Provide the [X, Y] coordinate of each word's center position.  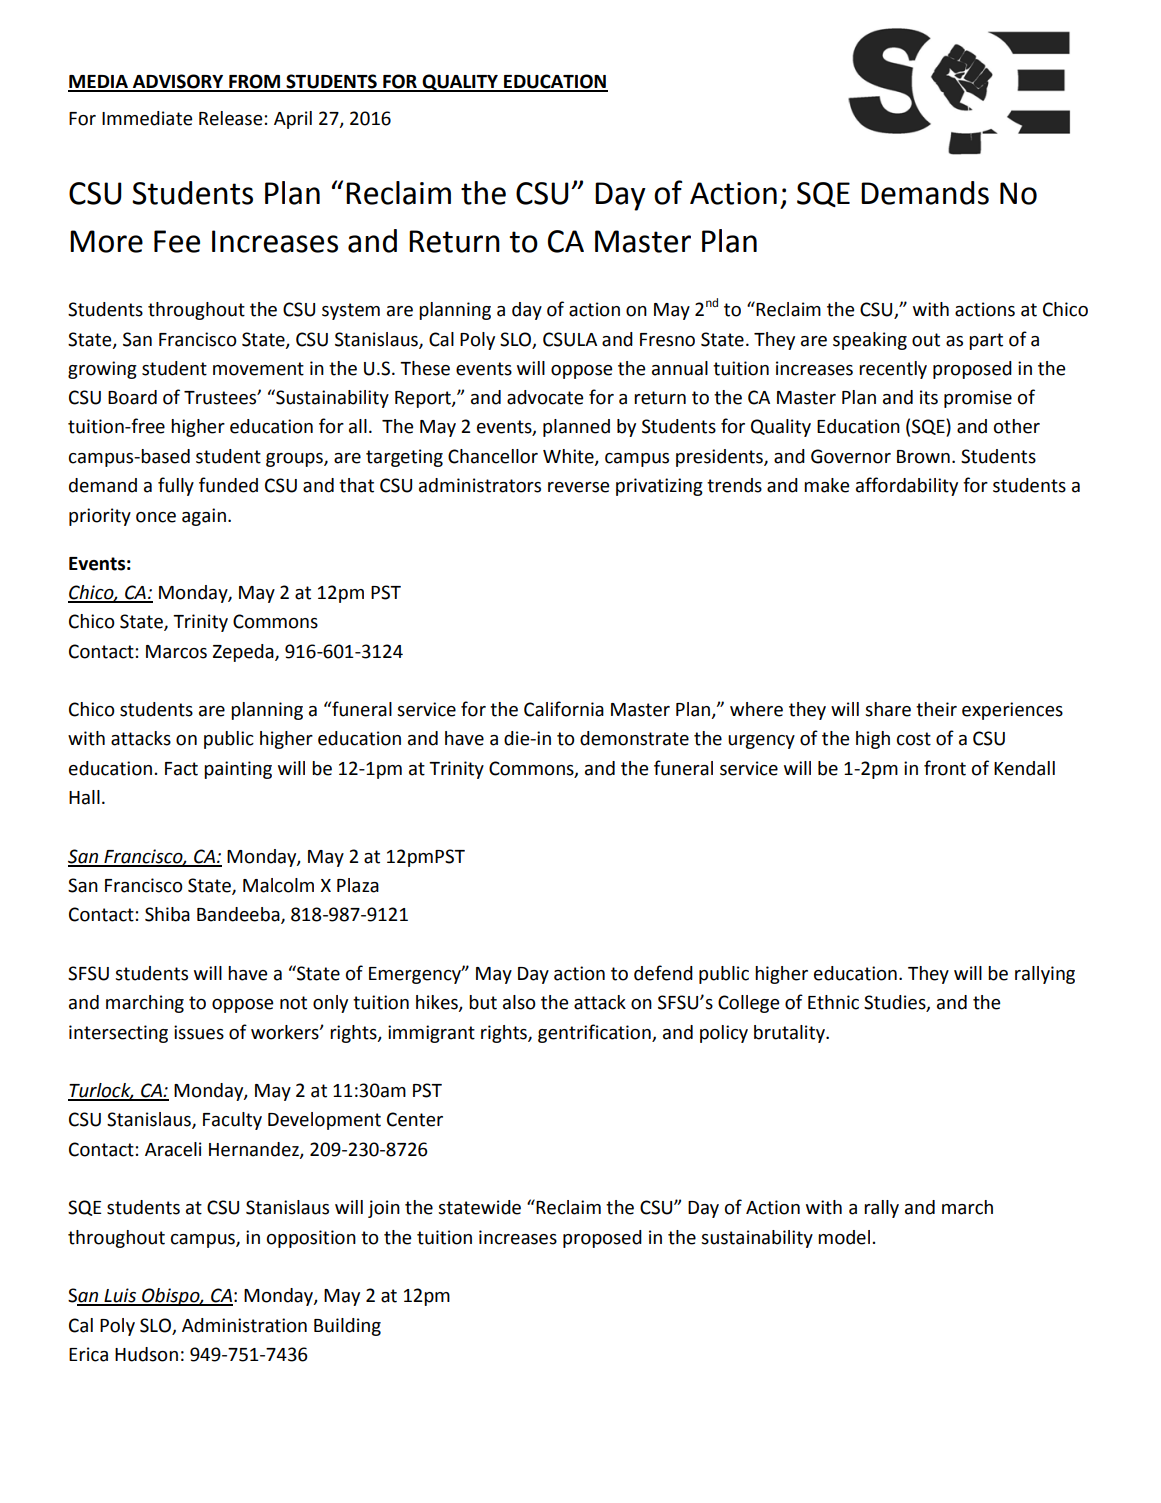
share [888, 709]
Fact [181, 769]
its [929, 397]
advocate [545, 397]
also [519, 1002]
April [293, 120]
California [564, 709]
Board [132, 397]
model [844, 1237]
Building [347, 1327]
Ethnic [833, 1002]
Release [231, 118]
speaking [870, 341]
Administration [244, 1325]
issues [199, 1032]
